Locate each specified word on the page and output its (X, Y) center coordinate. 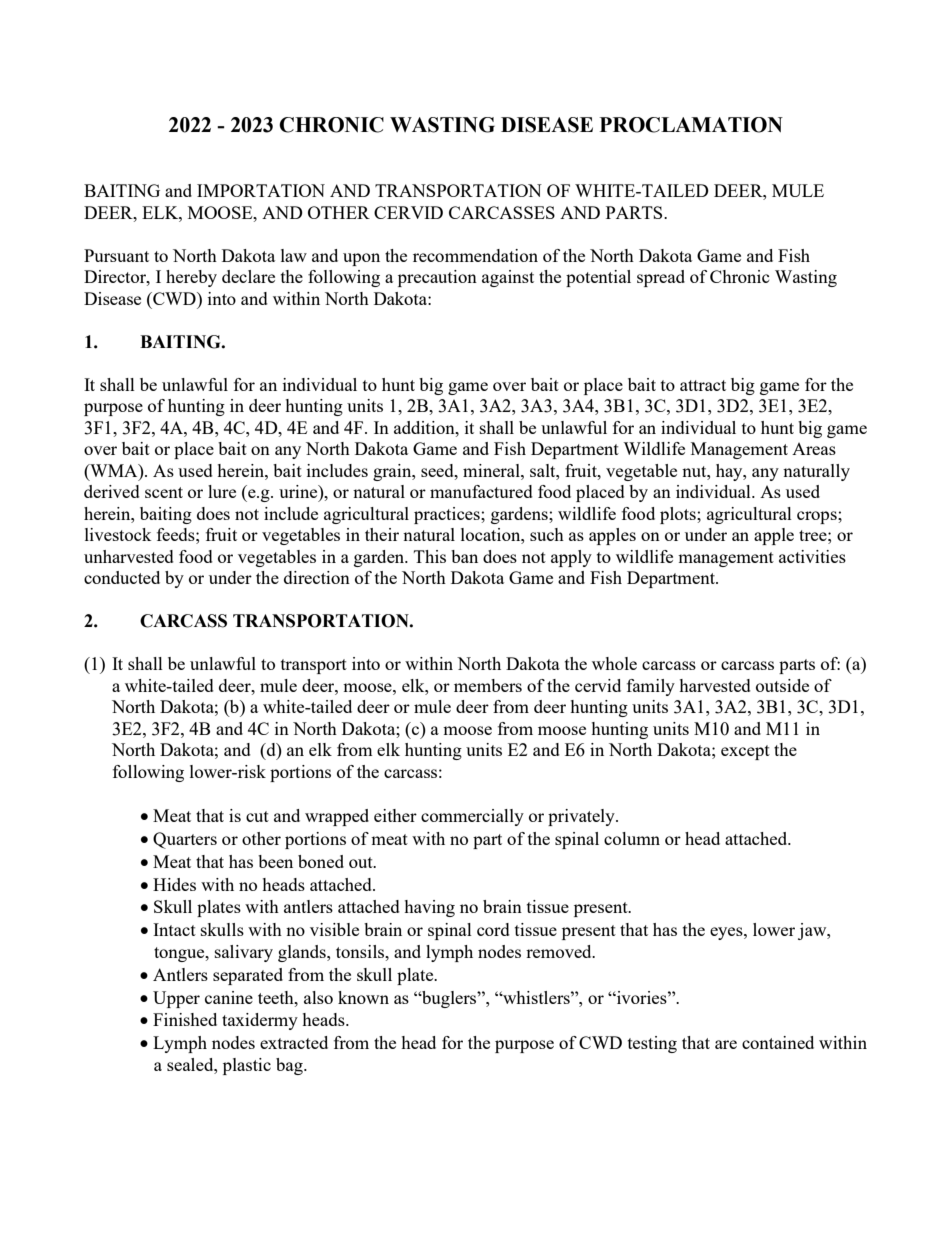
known (363, 997)
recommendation (475, 255)
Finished (185, 1019)
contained (778, 1042)
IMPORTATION (261, 190)
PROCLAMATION (691, 125)
